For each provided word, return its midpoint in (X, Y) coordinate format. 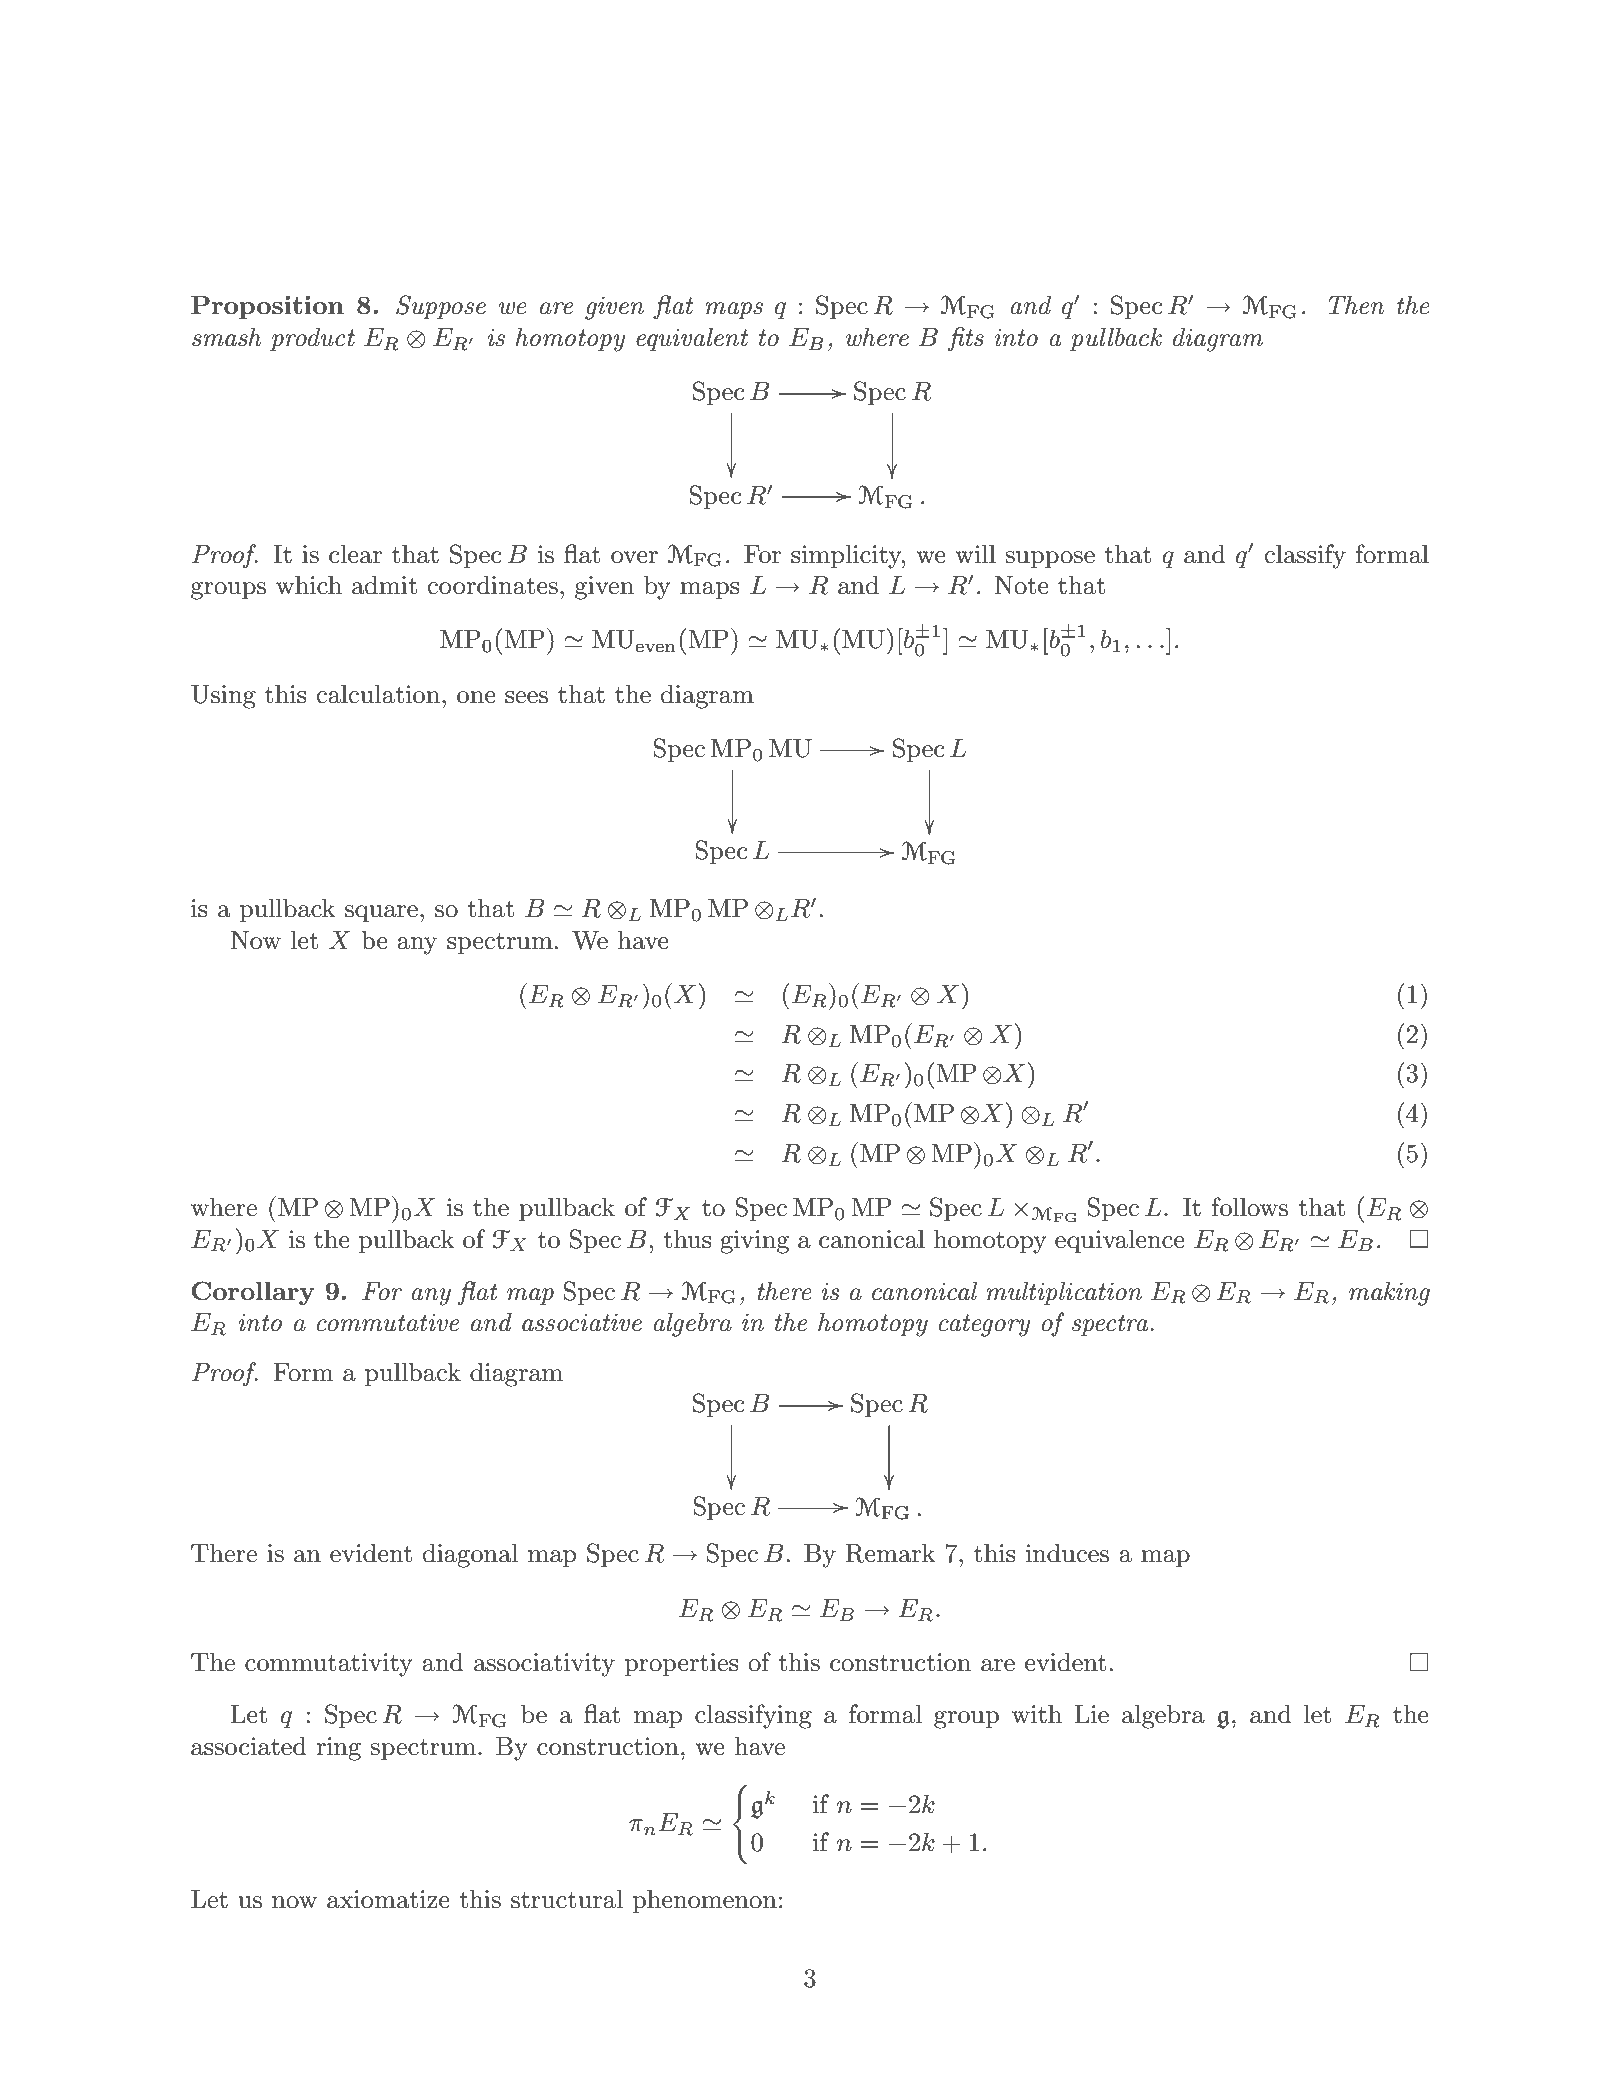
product (312, 339)
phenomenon (704, 1901)
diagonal (470, 1555)
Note (1021, 585)
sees (526, 697)
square (381, 913)
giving (754, 1242)
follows (1250, 1207)
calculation (378, 694)
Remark (891, 1553)
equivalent (692, 339)
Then (1356, 305)
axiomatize (388, 1899)
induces (1067, 1553)
